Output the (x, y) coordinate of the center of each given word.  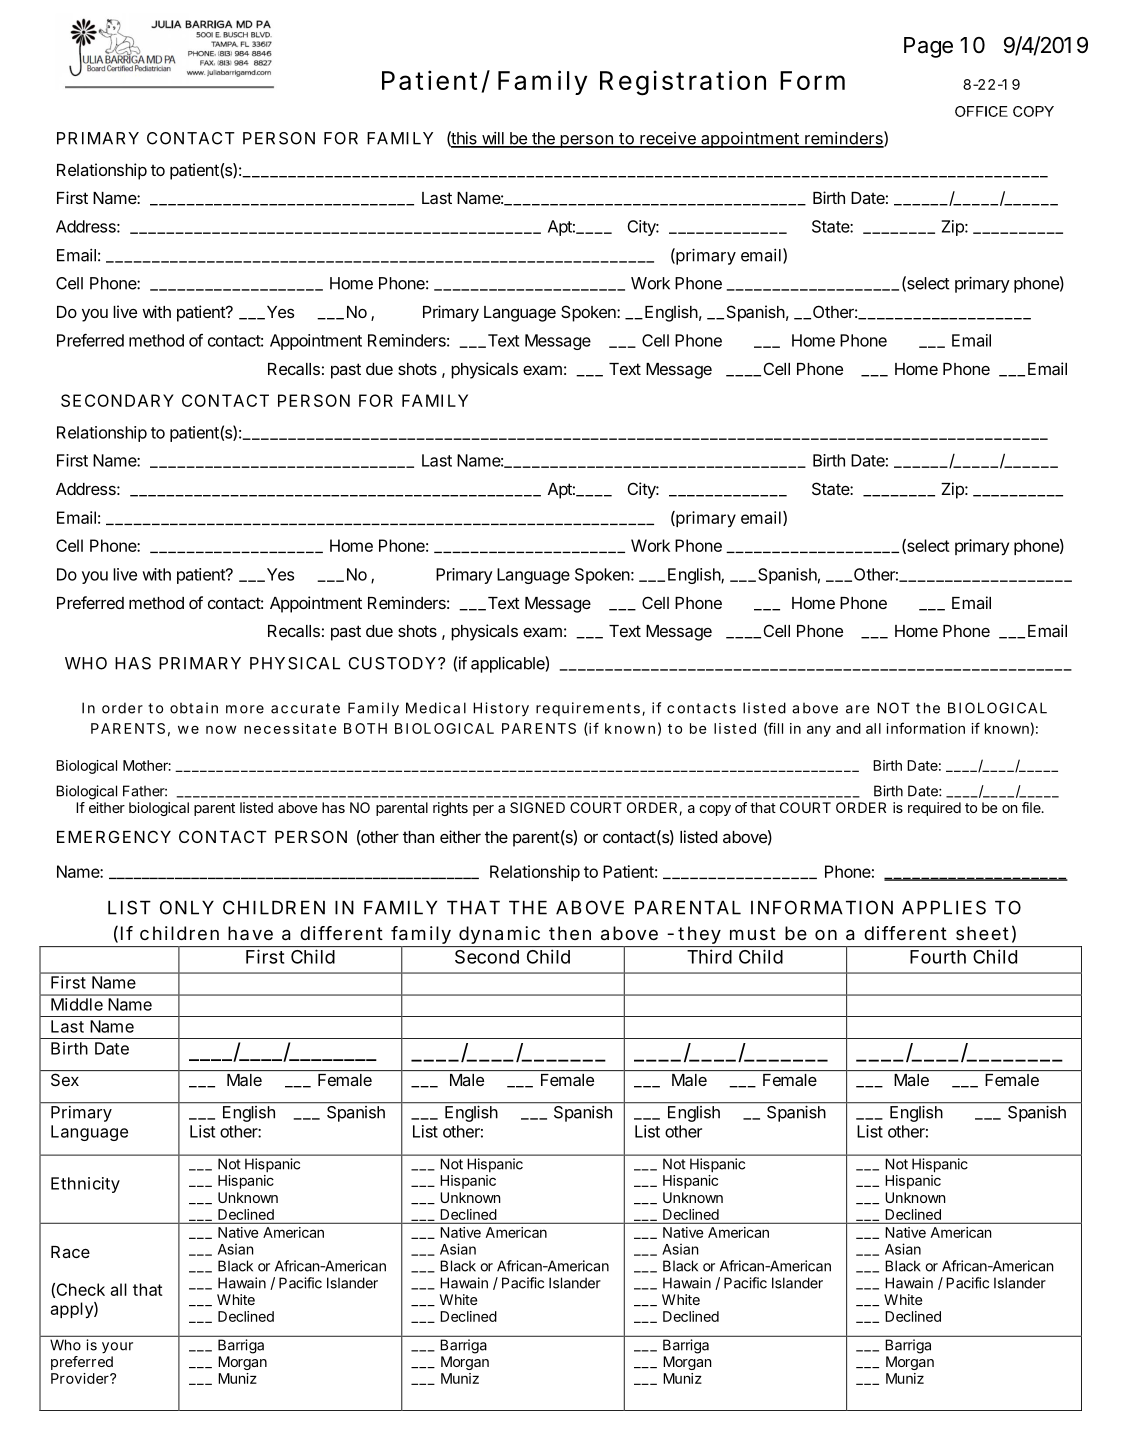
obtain (194, 708)
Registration (683, 83)
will (493, 139)
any (819, 731)
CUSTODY (392, 663)
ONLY (187, 907)
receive (668, 139)
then (570, 933)
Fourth (938, 957)
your (117, 1348)
